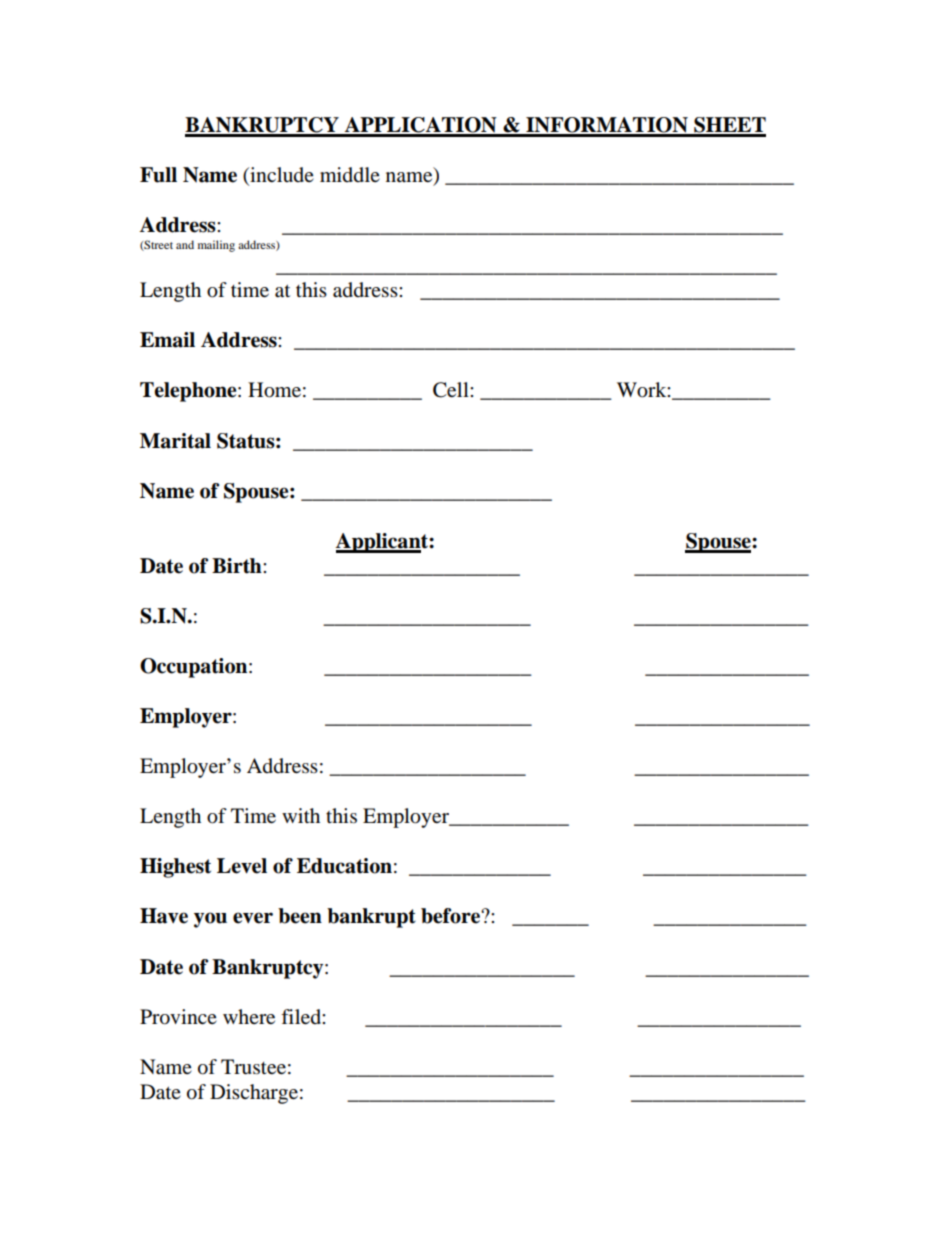  What do you see at coordinates (178, 1017) in the screenshot?
I see `Province` at bounding box center [178, 1017].
